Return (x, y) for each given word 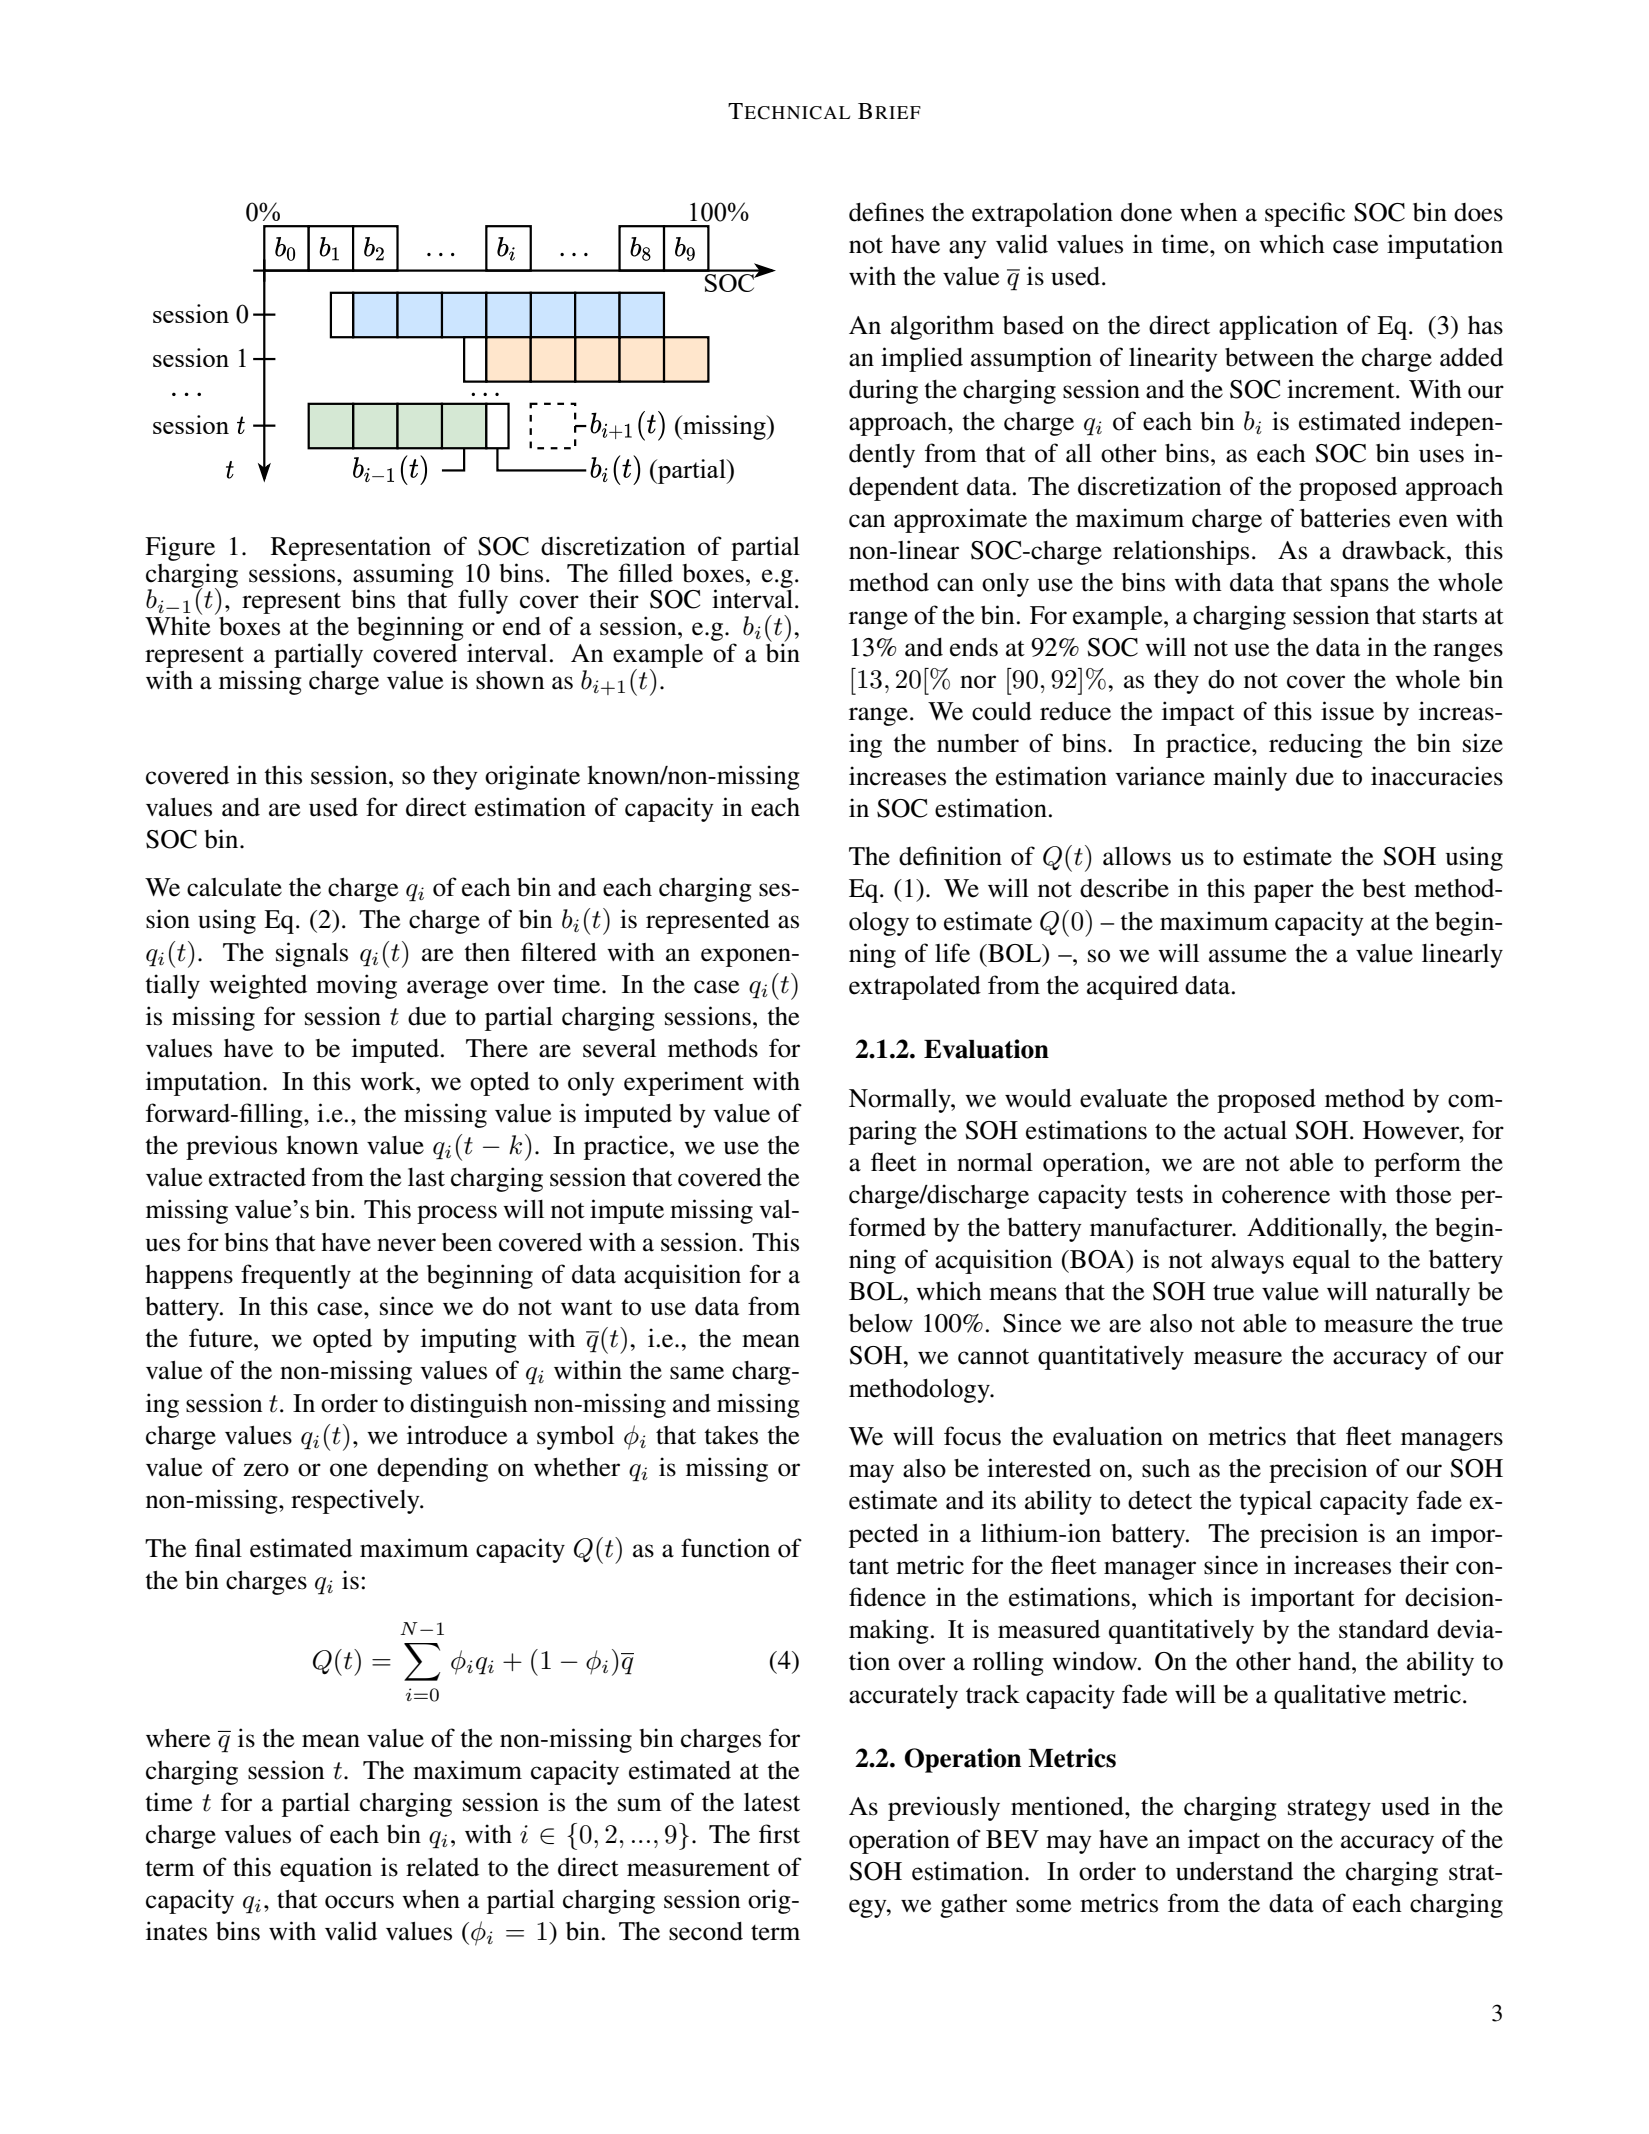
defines (886, 212)
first (779, 1834)
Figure (180, 548)
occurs (359, 1902)
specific (1305, 214)
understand (1234, 1871)
